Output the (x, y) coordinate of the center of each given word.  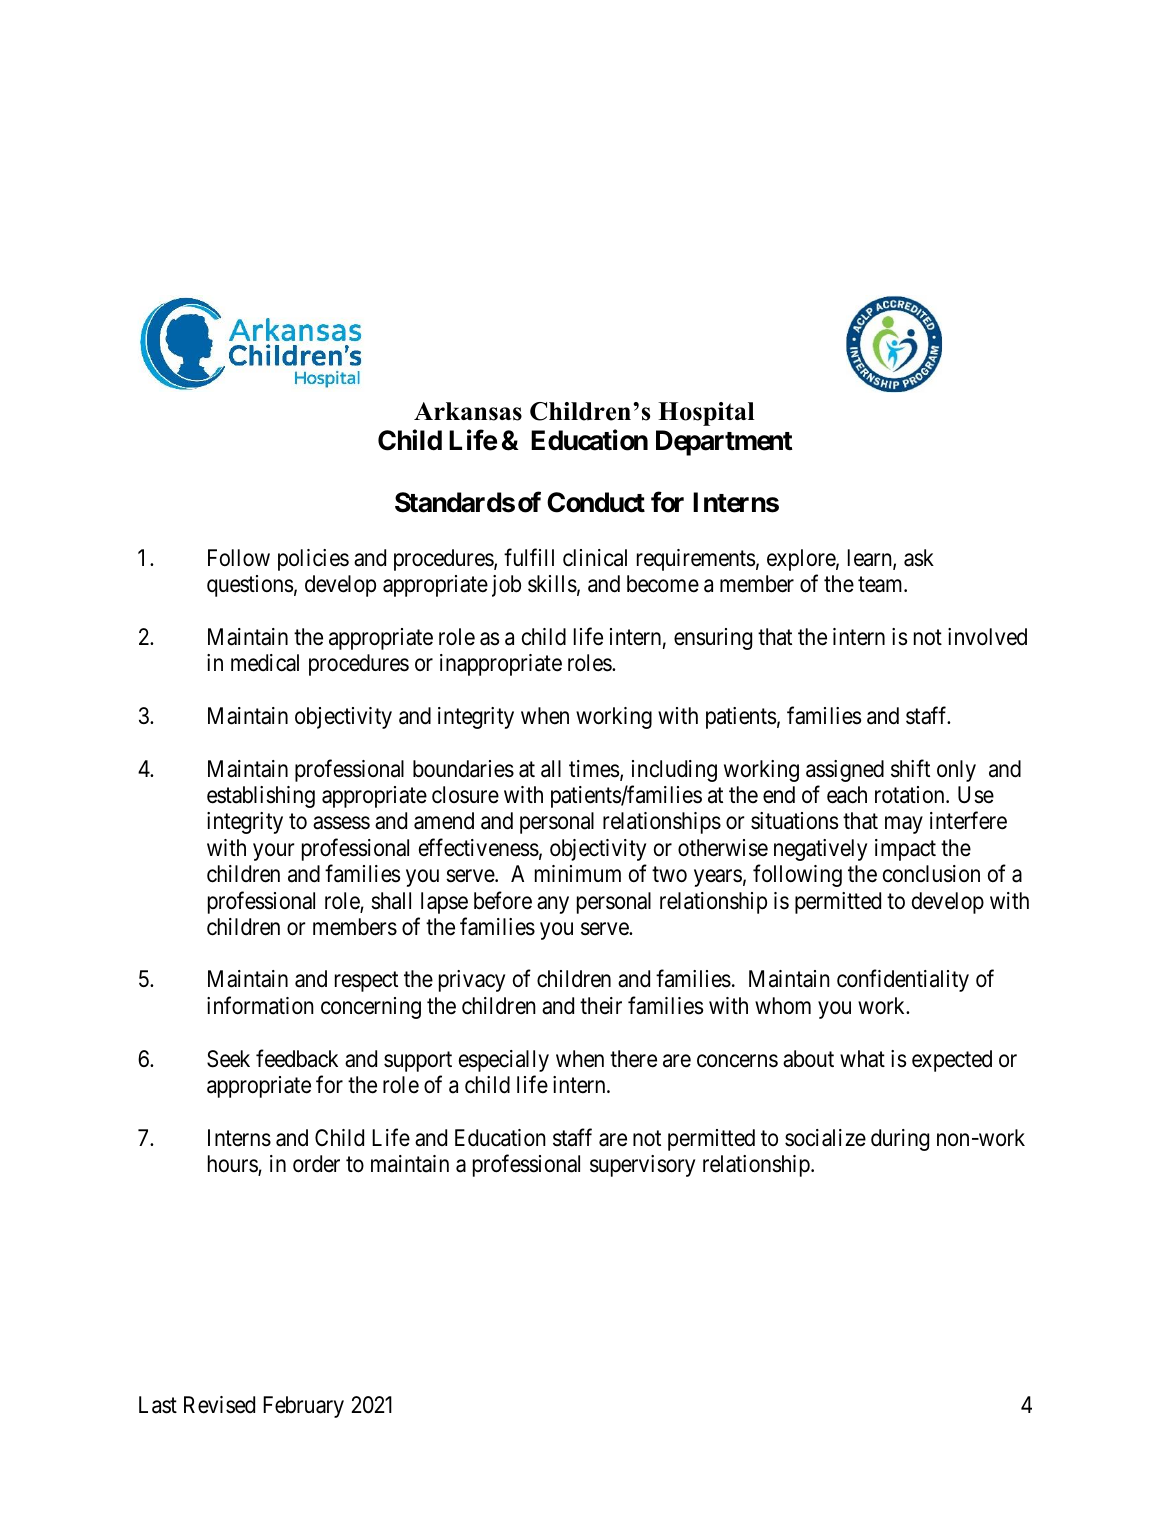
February (303, 1407)
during (900, 1140)
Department (724, 443)
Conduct (596, 502)
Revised (219, 1405)
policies (313, 560)
